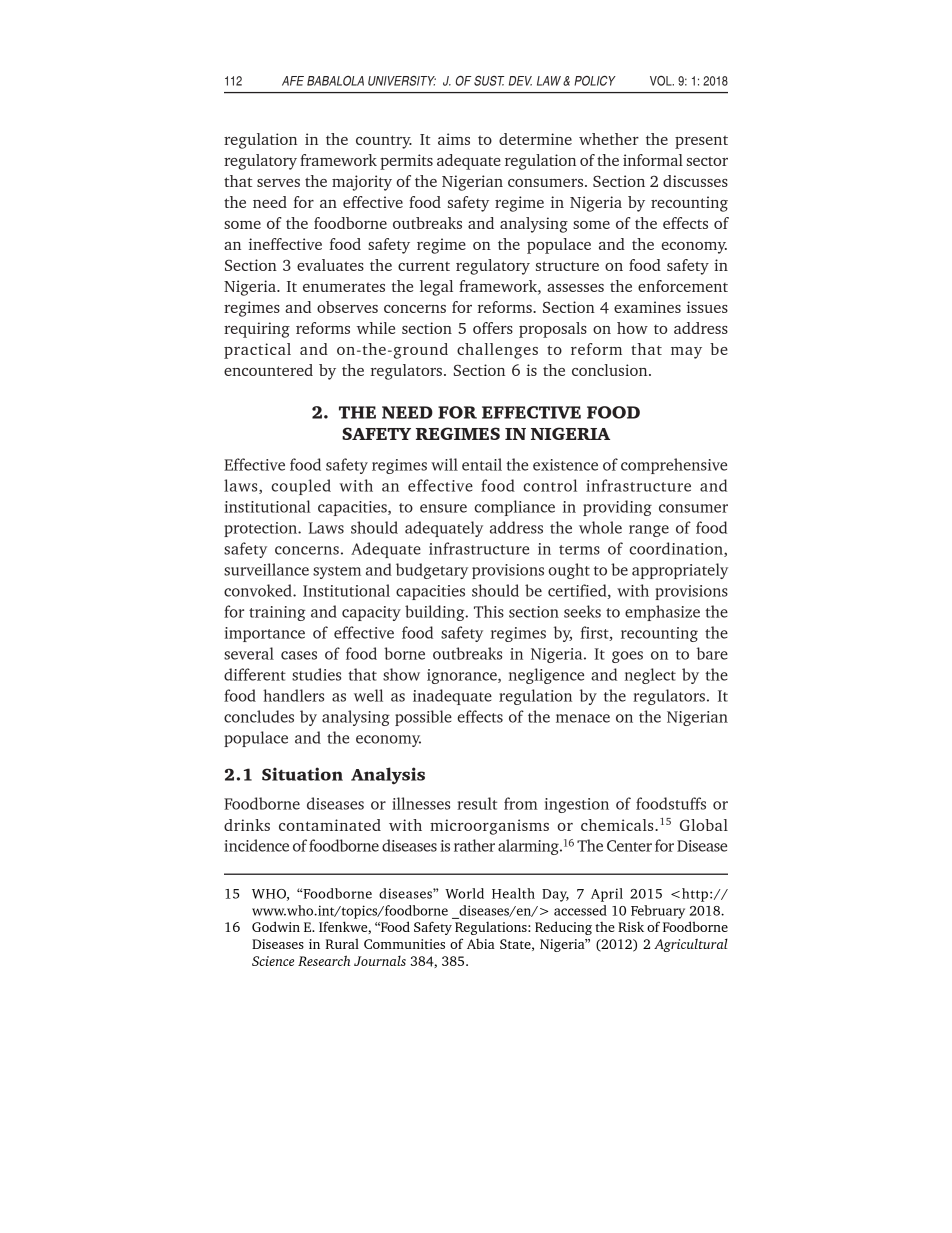 The height and width of the screenshot is (1233, 952). I want to click on February, so click(658, 912).
